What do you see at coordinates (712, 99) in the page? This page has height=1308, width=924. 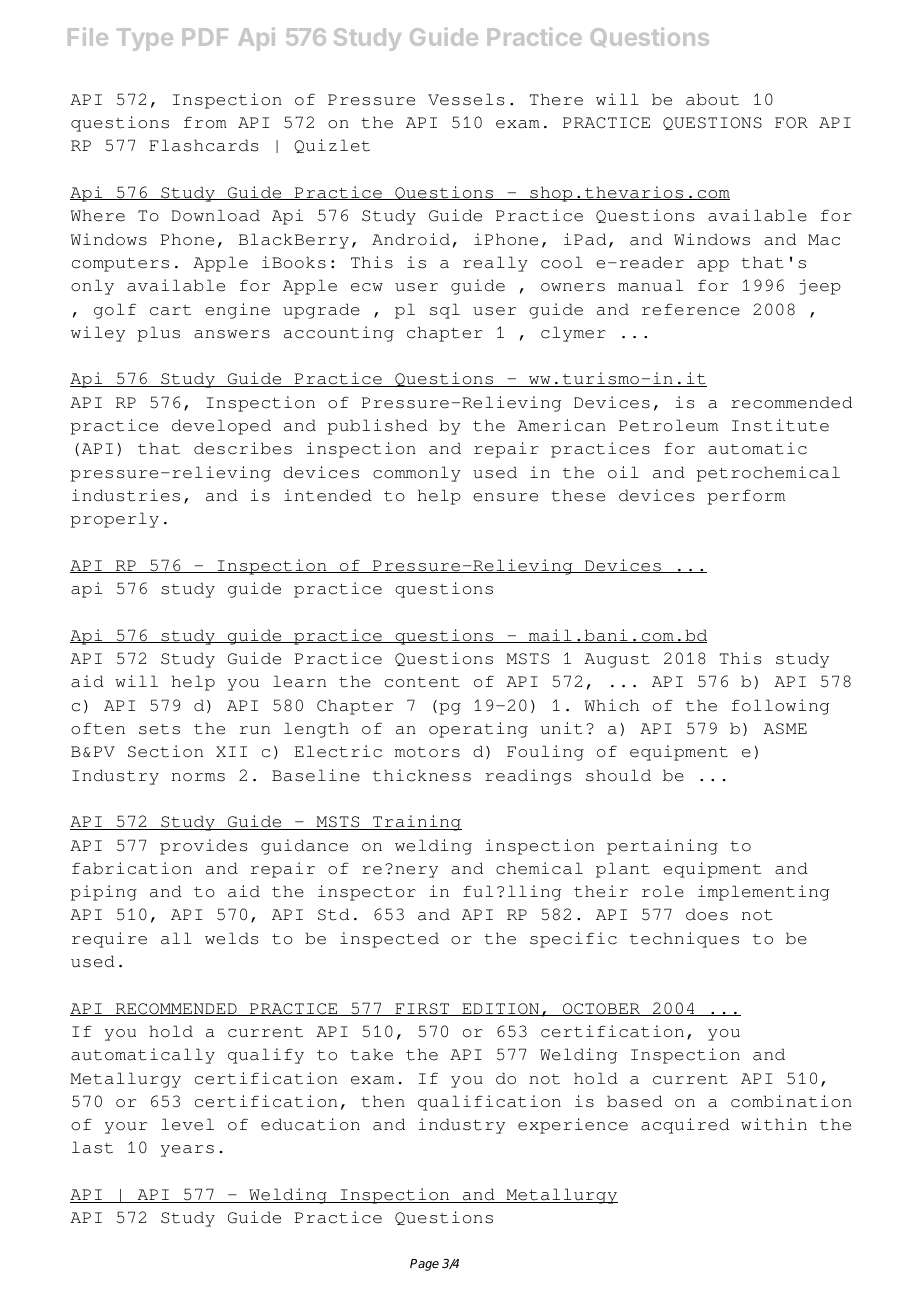 I see `about` at bounding box center [712, 99].
